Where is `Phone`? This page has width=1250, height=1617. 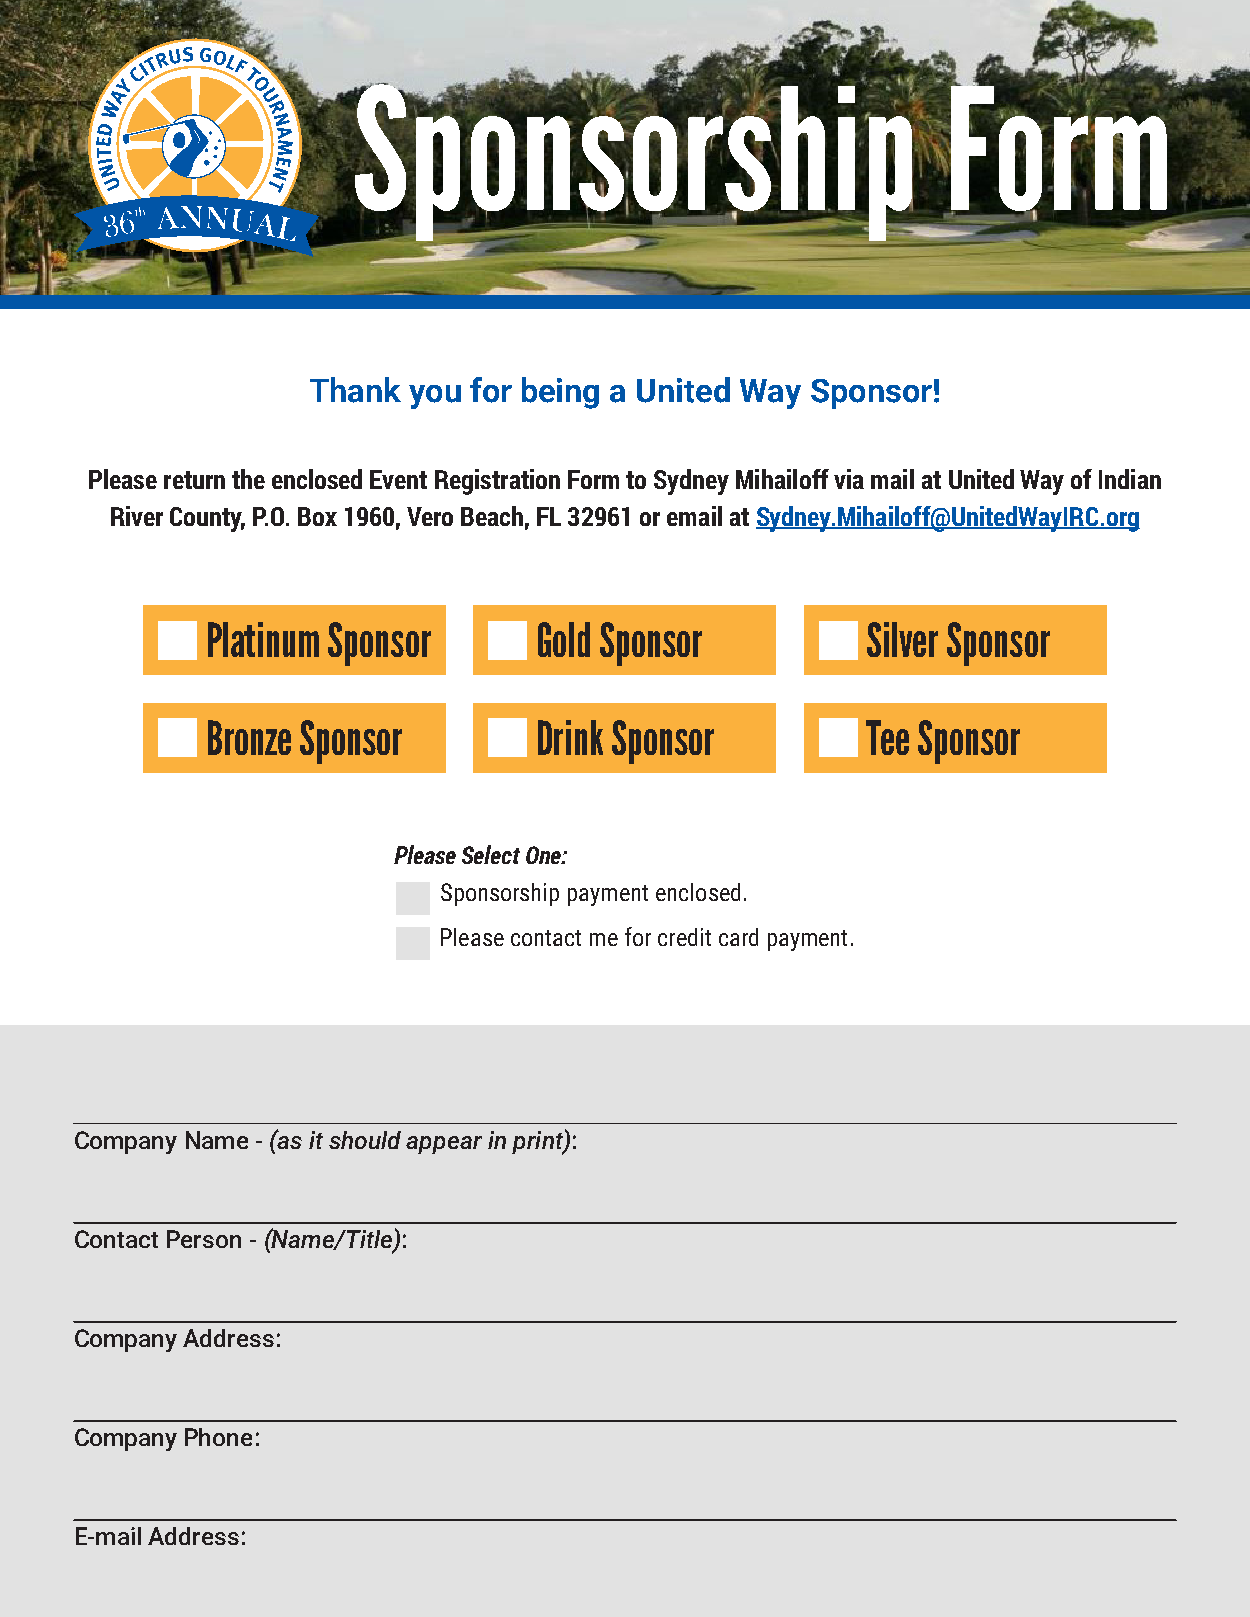
Phone is located at coordinates (218, 1437).
